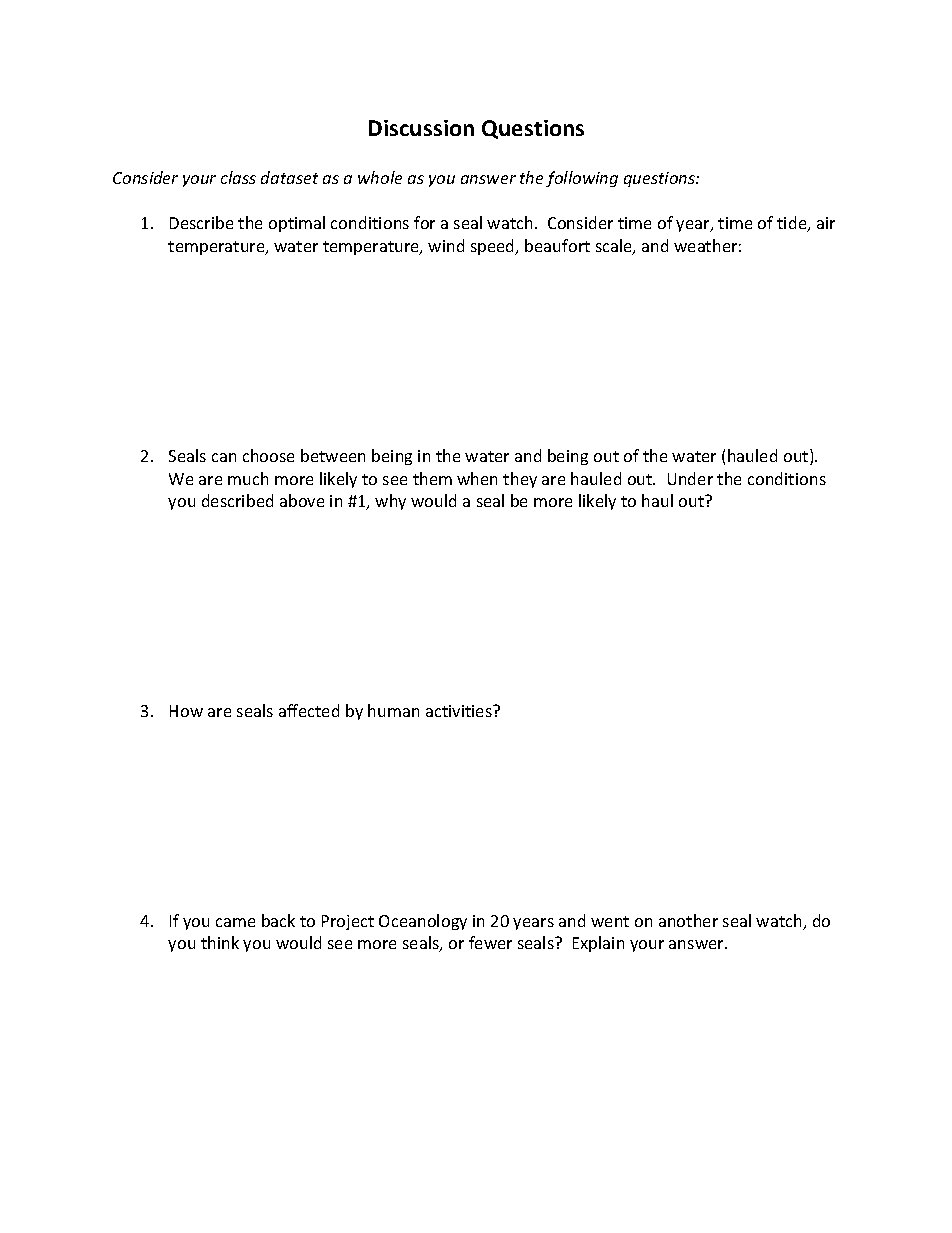 The image size is (952, 1233). I want to click on class, so click(238, 177).
